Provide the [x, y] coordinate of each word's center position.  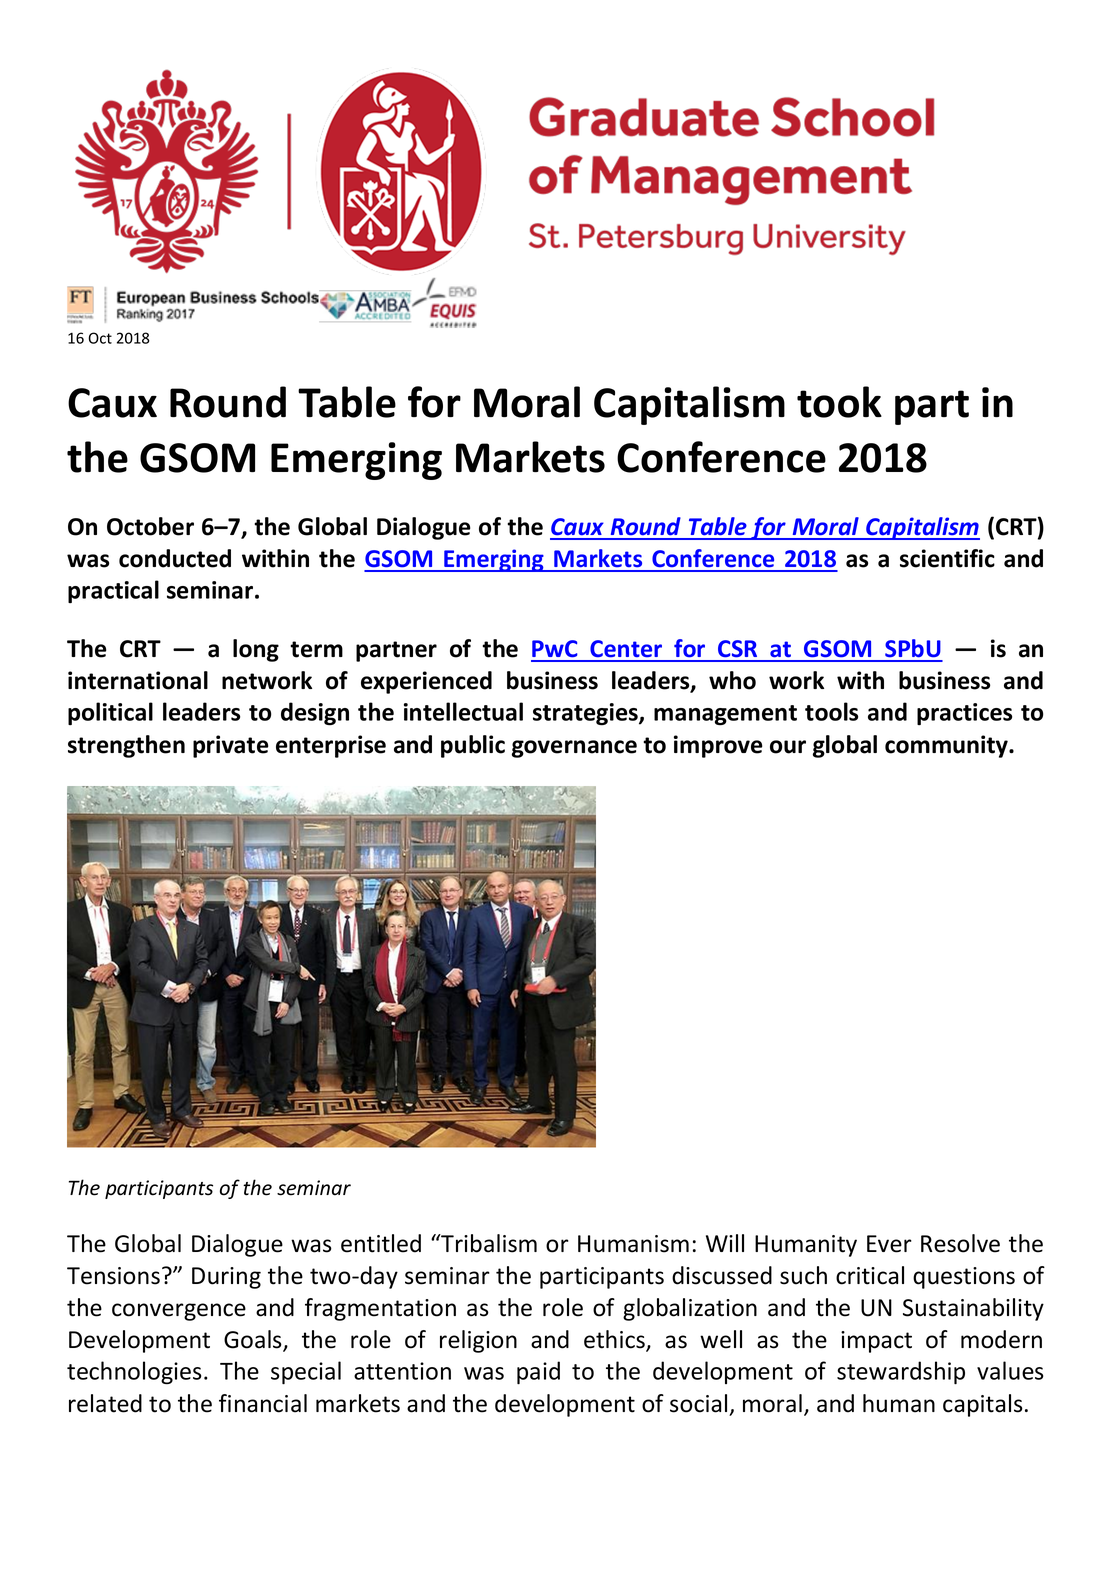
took [839, 402]
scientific [947, 558]
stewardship [901, 1373]
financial [263, 1403]
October [150, 526]
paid [538, 1373]
